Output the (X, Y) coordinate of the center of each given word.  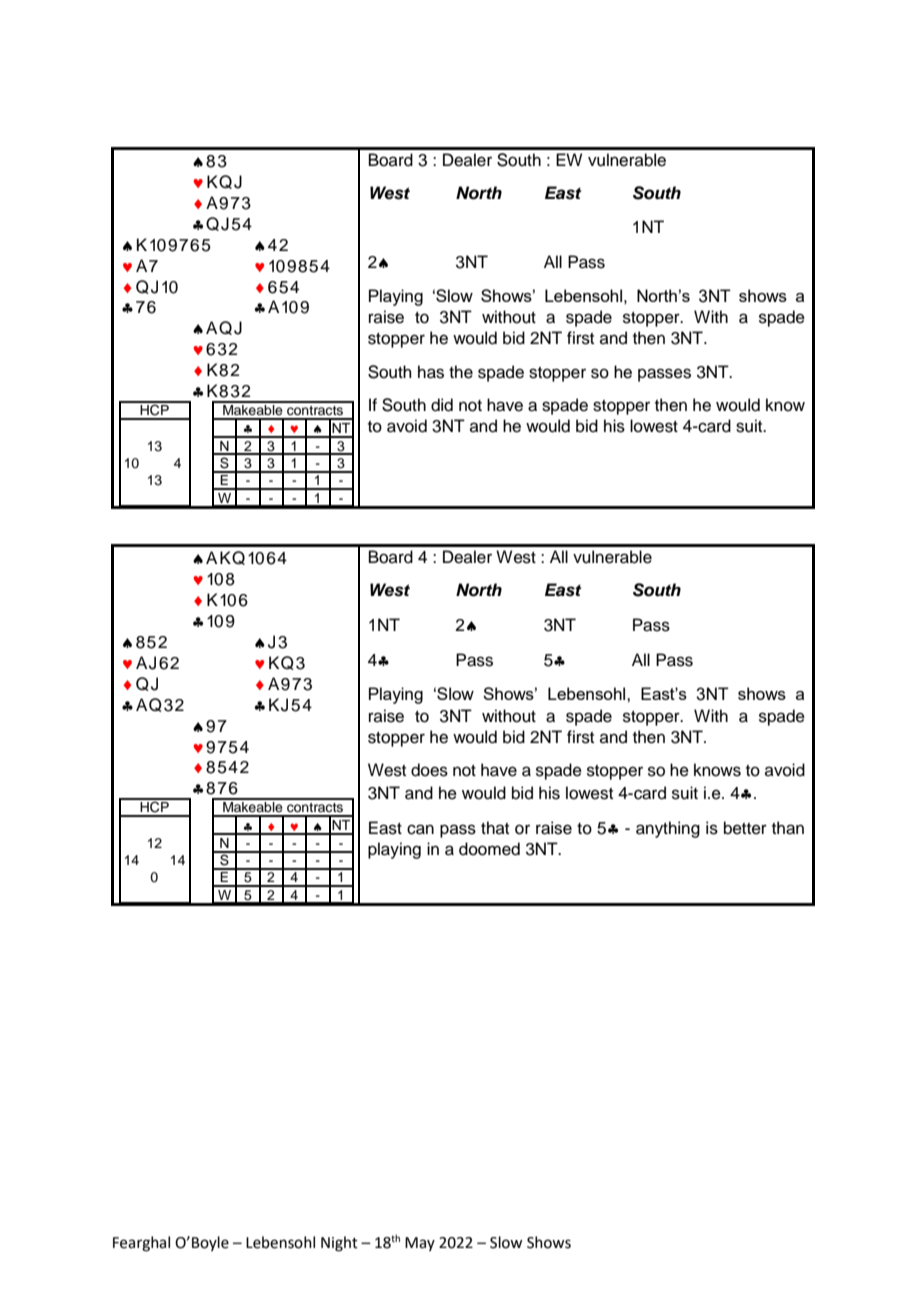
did (442, 405)
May (420, 1244)
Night (339, 1244)
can (420, 829)
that (495, 827)
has (431, 372)
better (745, 828)
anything (668, 829)
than (788, 828)
